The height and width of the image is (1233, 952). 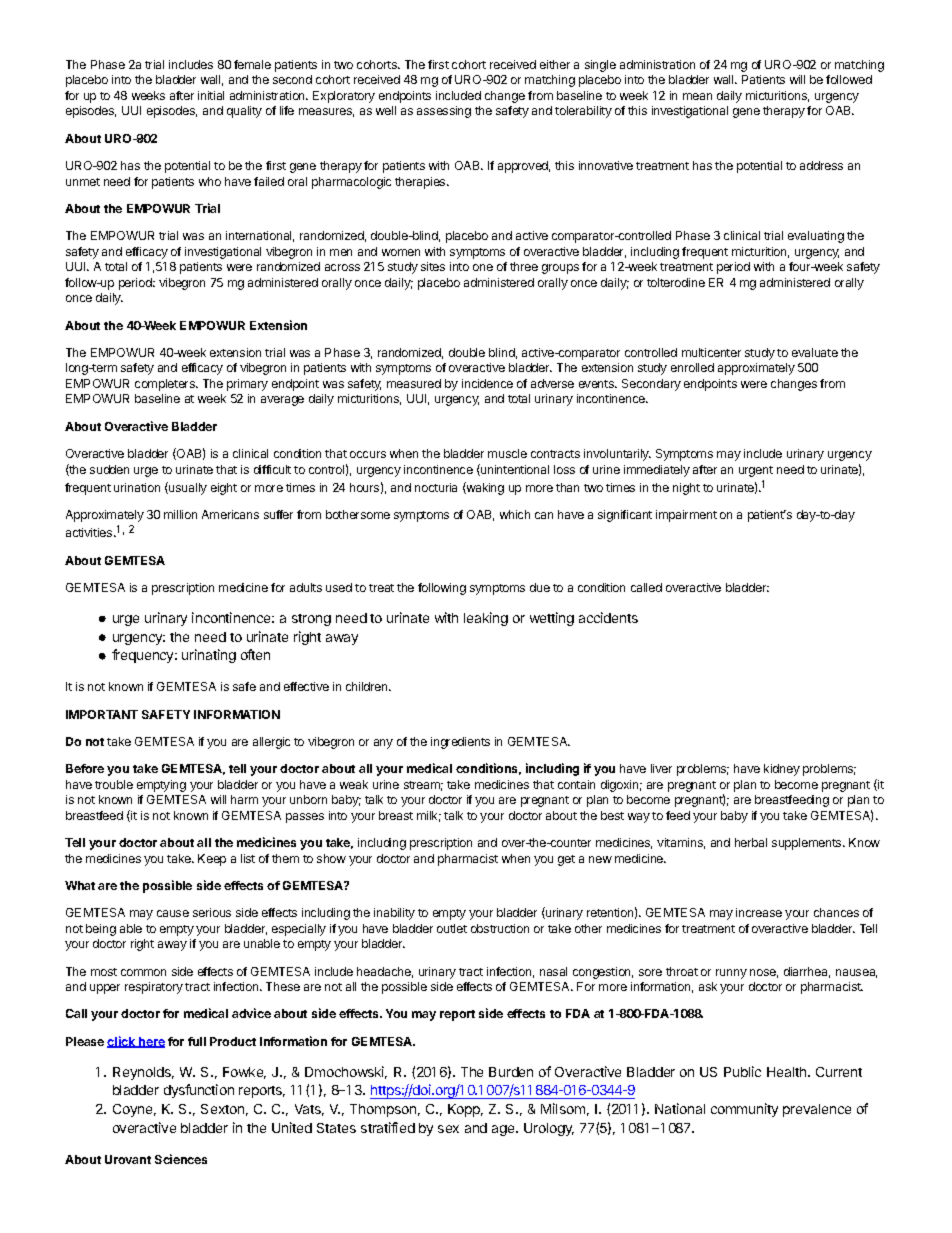 What do you see at coordinates (697, 96) in the image?
I see `mean` at bounding box center [697, 96].
